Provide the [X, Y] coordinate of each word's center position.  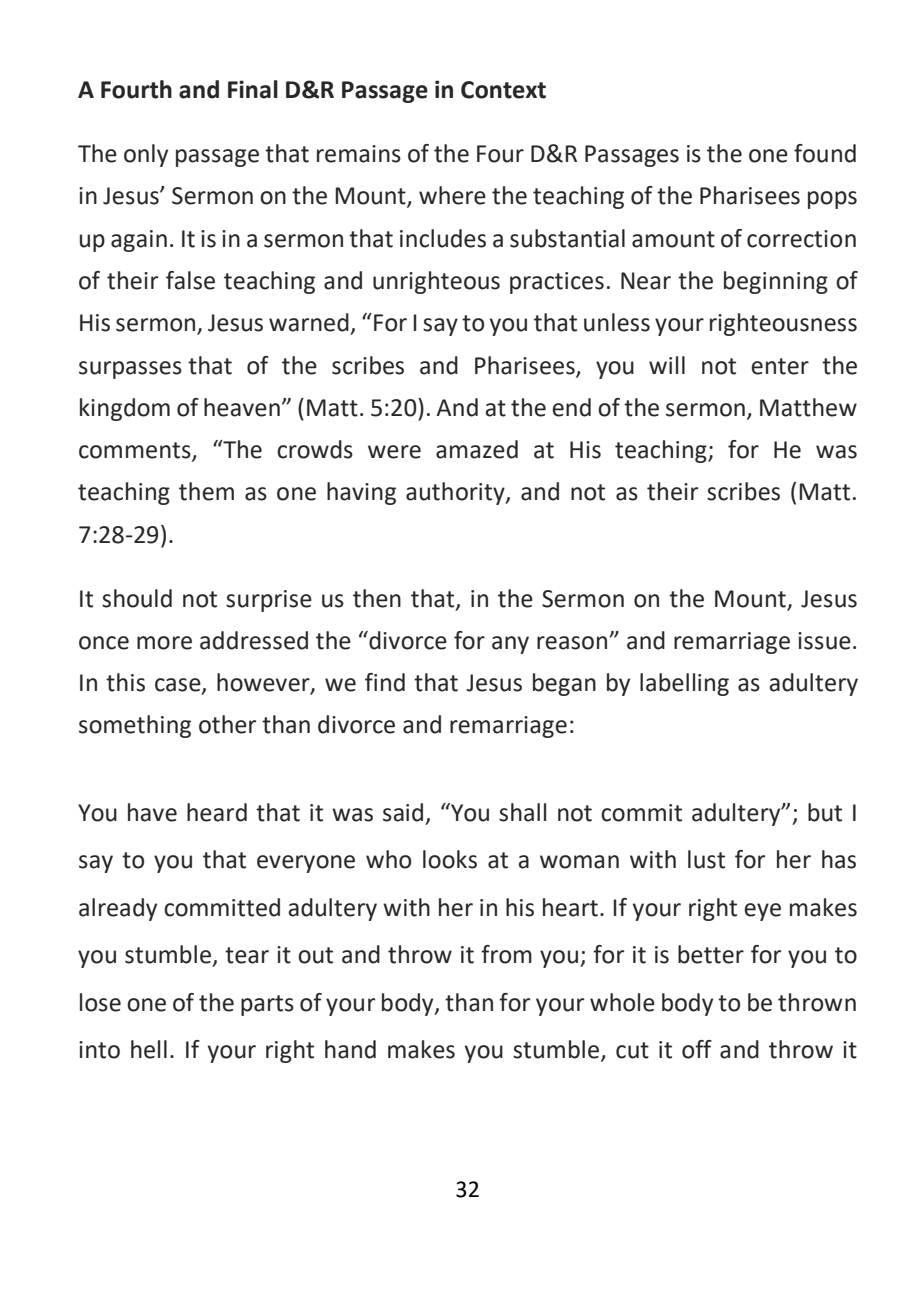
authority [456, 493]
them [206, 491]
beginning [776, 282]
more [164, 643]
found [825, 153]
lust [706, 859]
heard [217, 812]
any [510, 645]
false [190, 280]
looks [450, 859]
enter [780, 366]
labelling [684, 684]
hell [149, 1049]
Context [503, 90]
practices [557, 283]
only [146, 155]
